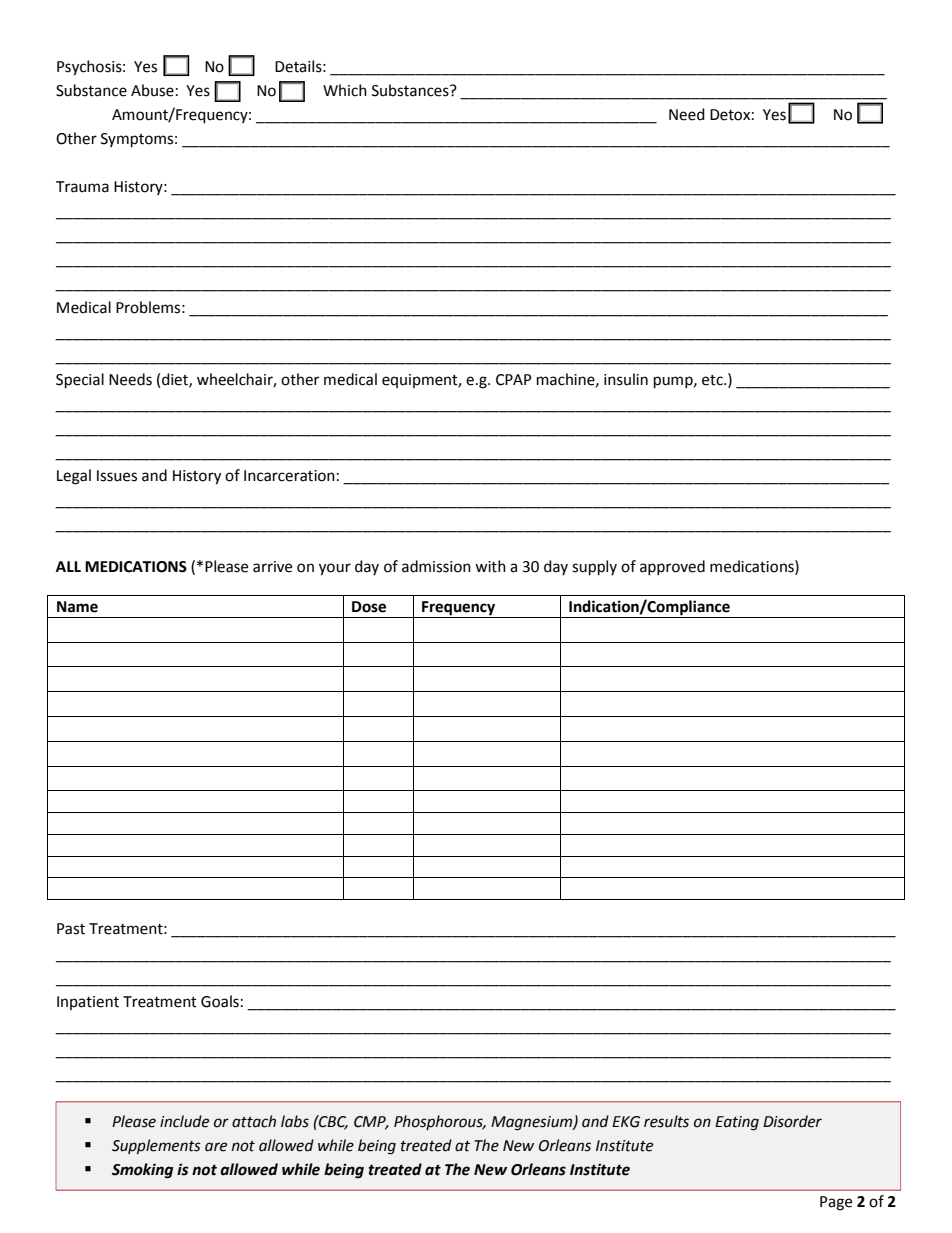  I want to click on etc, so click(713, 380).
